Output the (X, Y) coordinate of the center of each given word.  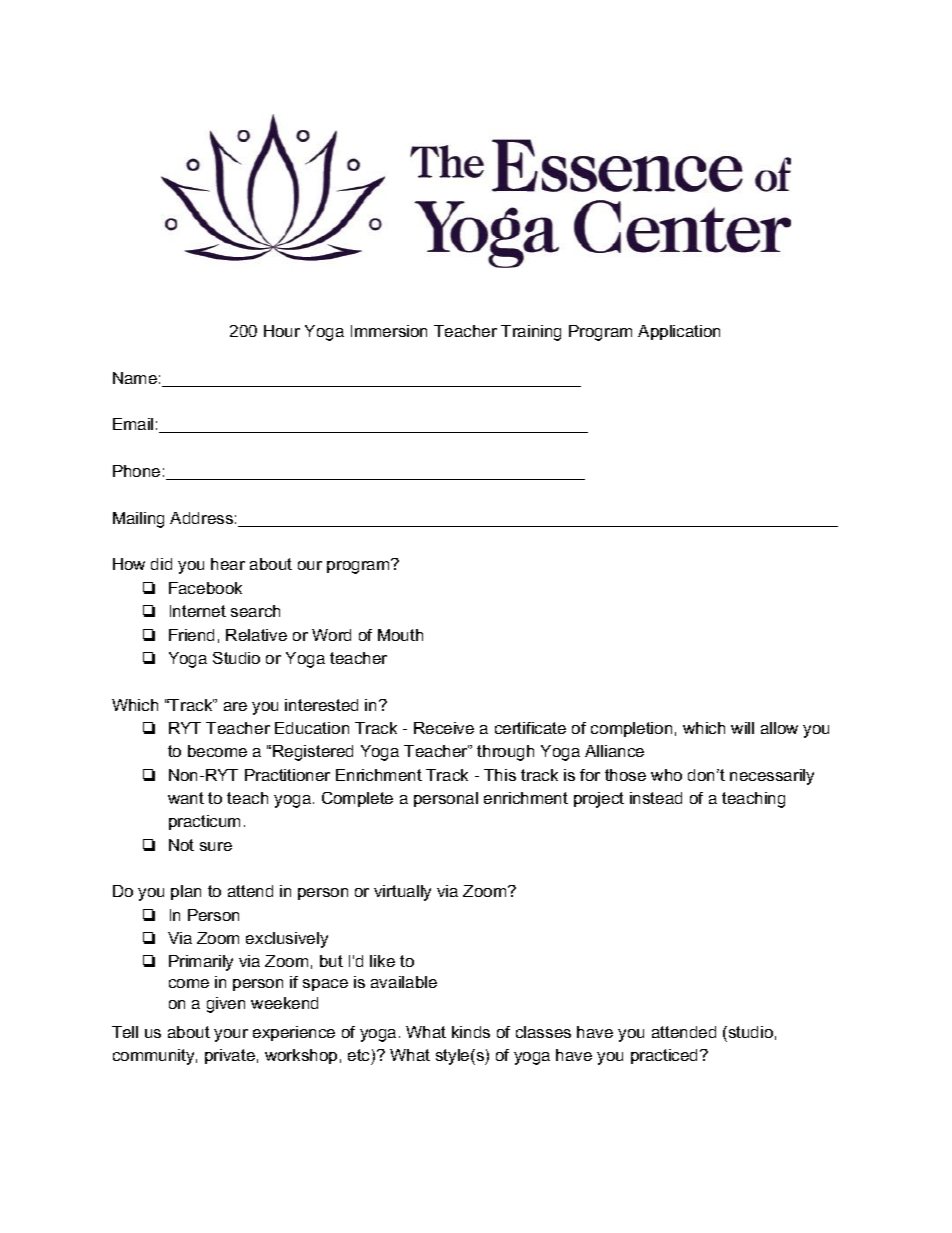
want (186, 798)
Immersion (389, 331)
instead (656, 798)
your (231, 1035)
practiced (664, 1056)
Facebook (205, 588)
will (742, 728)
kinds (471, 1032)
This (500, 775)
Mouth (400, 635)
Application (679, 332)
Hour (282, 331)
